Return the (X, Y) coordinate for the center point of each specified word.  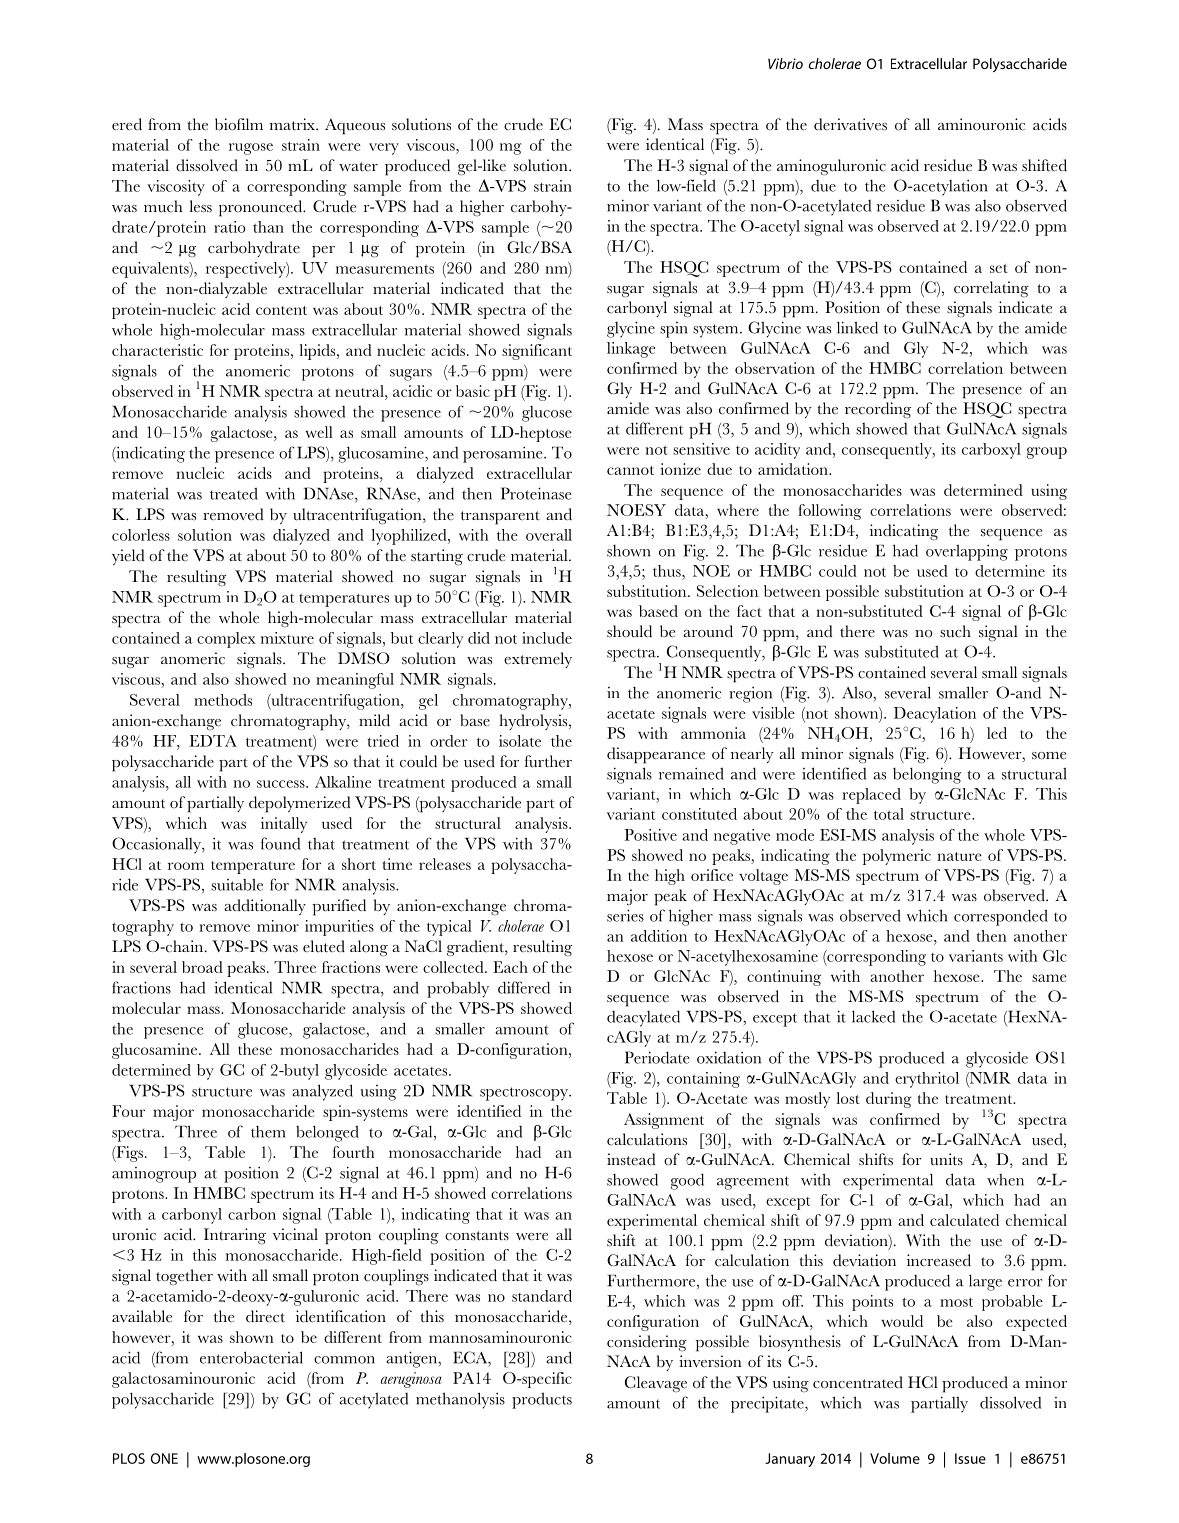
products (542, 1400)
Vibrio (785, 63)
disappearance (656, 755)
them (268, 1132)
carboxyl (991, 451)
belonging (927, 775)
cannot (630, 470)
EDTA (213, 741)
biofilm (239, 124)
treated (234, 493)
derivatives (850, 124)
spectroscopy (525, 1094)
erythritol (927, 1080)
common (344, 1360)
